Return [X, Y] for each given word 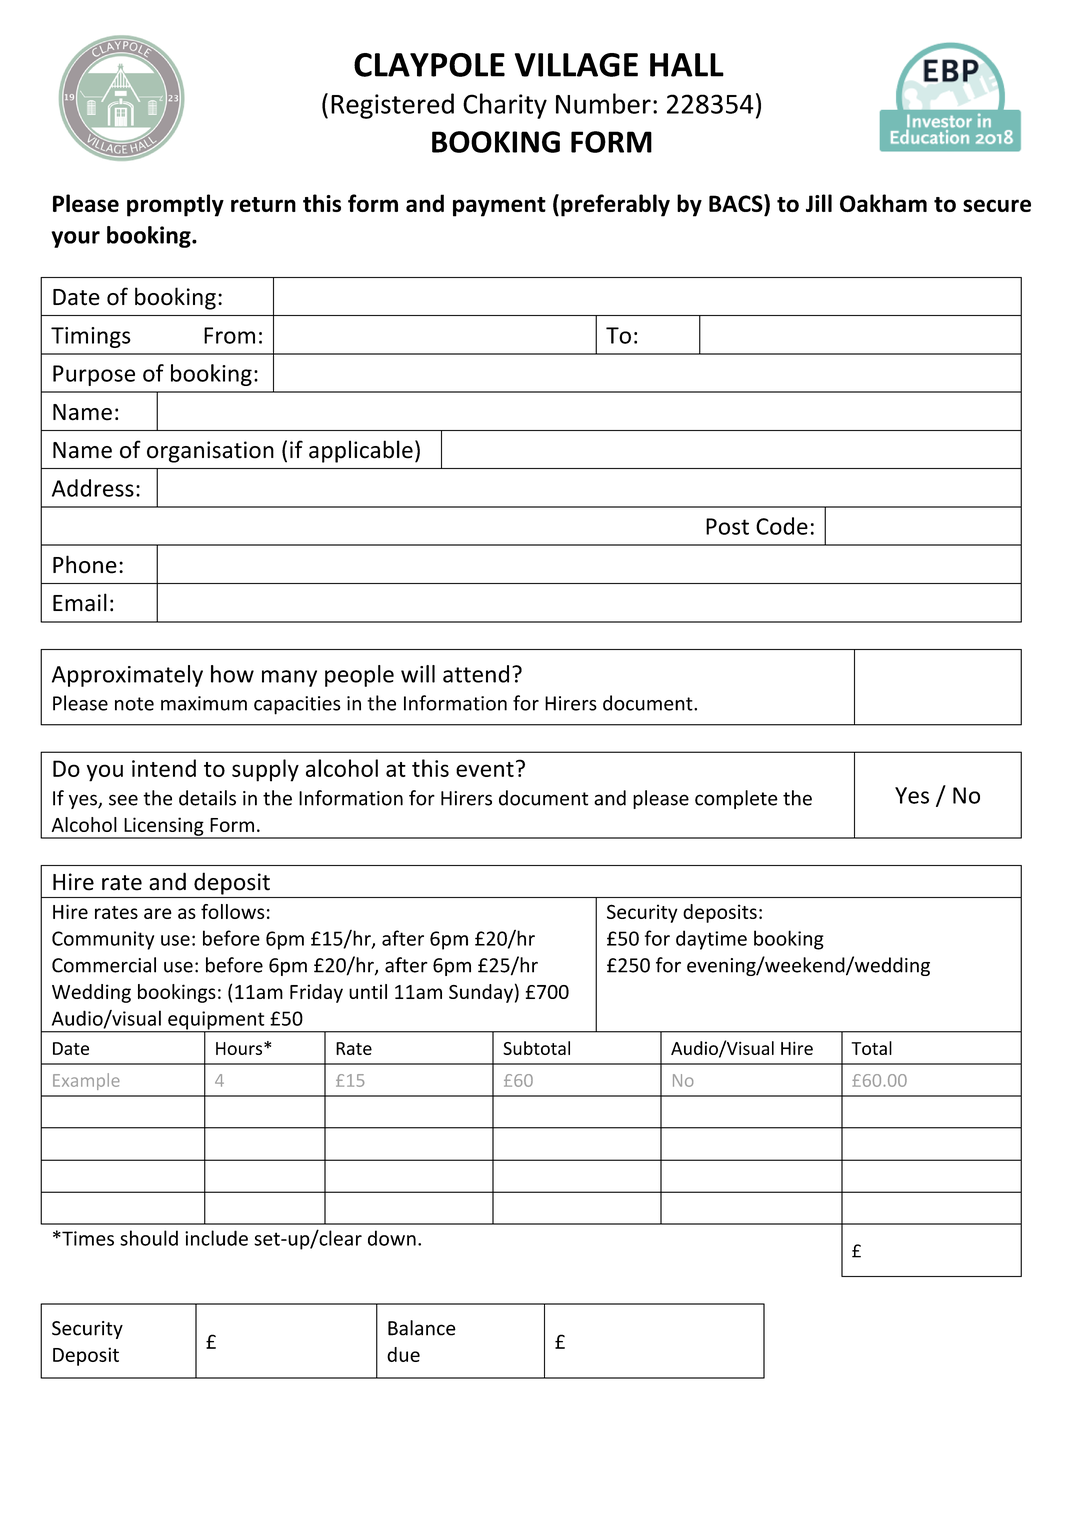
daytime [711, 940]
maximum [204, 703]
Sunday [481, 993]
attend [476, 674]
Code [782, 526]
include [216, 1238]
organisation [210, 452]
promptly [175, 205]
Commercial [104, 965]
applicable [361, 451]
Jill [819, 203]
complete [736, 799]
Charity [505, 106]
